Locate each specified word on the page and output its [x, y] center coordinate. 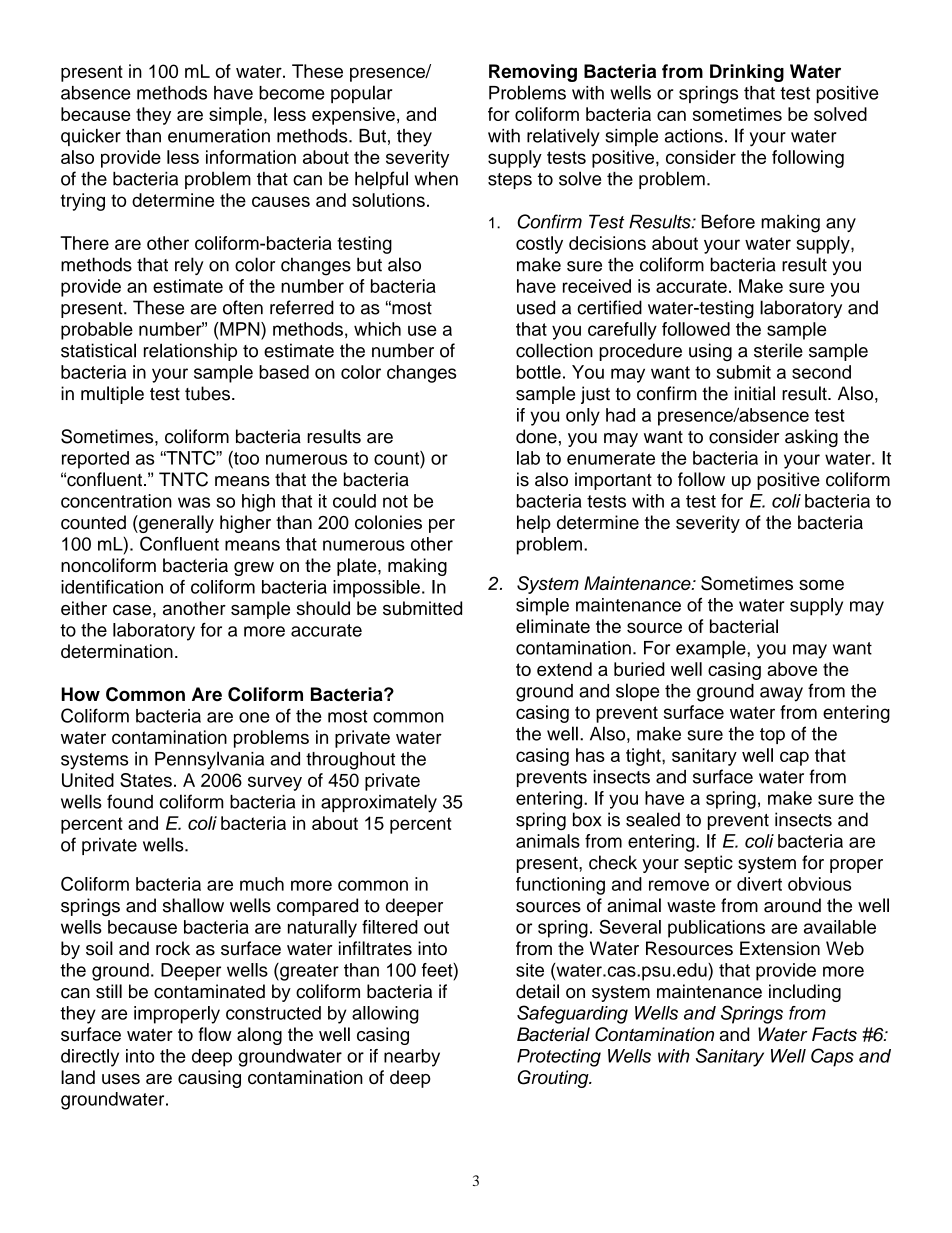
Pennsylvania [209, 760]
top [772, 736]
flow [215, 1034]
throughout [350, 761]
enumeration [219, 136]
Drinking [747, 73]
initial [755, 393]
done [536, 436]
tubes [209, 393]
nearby [412, 1058]
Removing [533, 73]
